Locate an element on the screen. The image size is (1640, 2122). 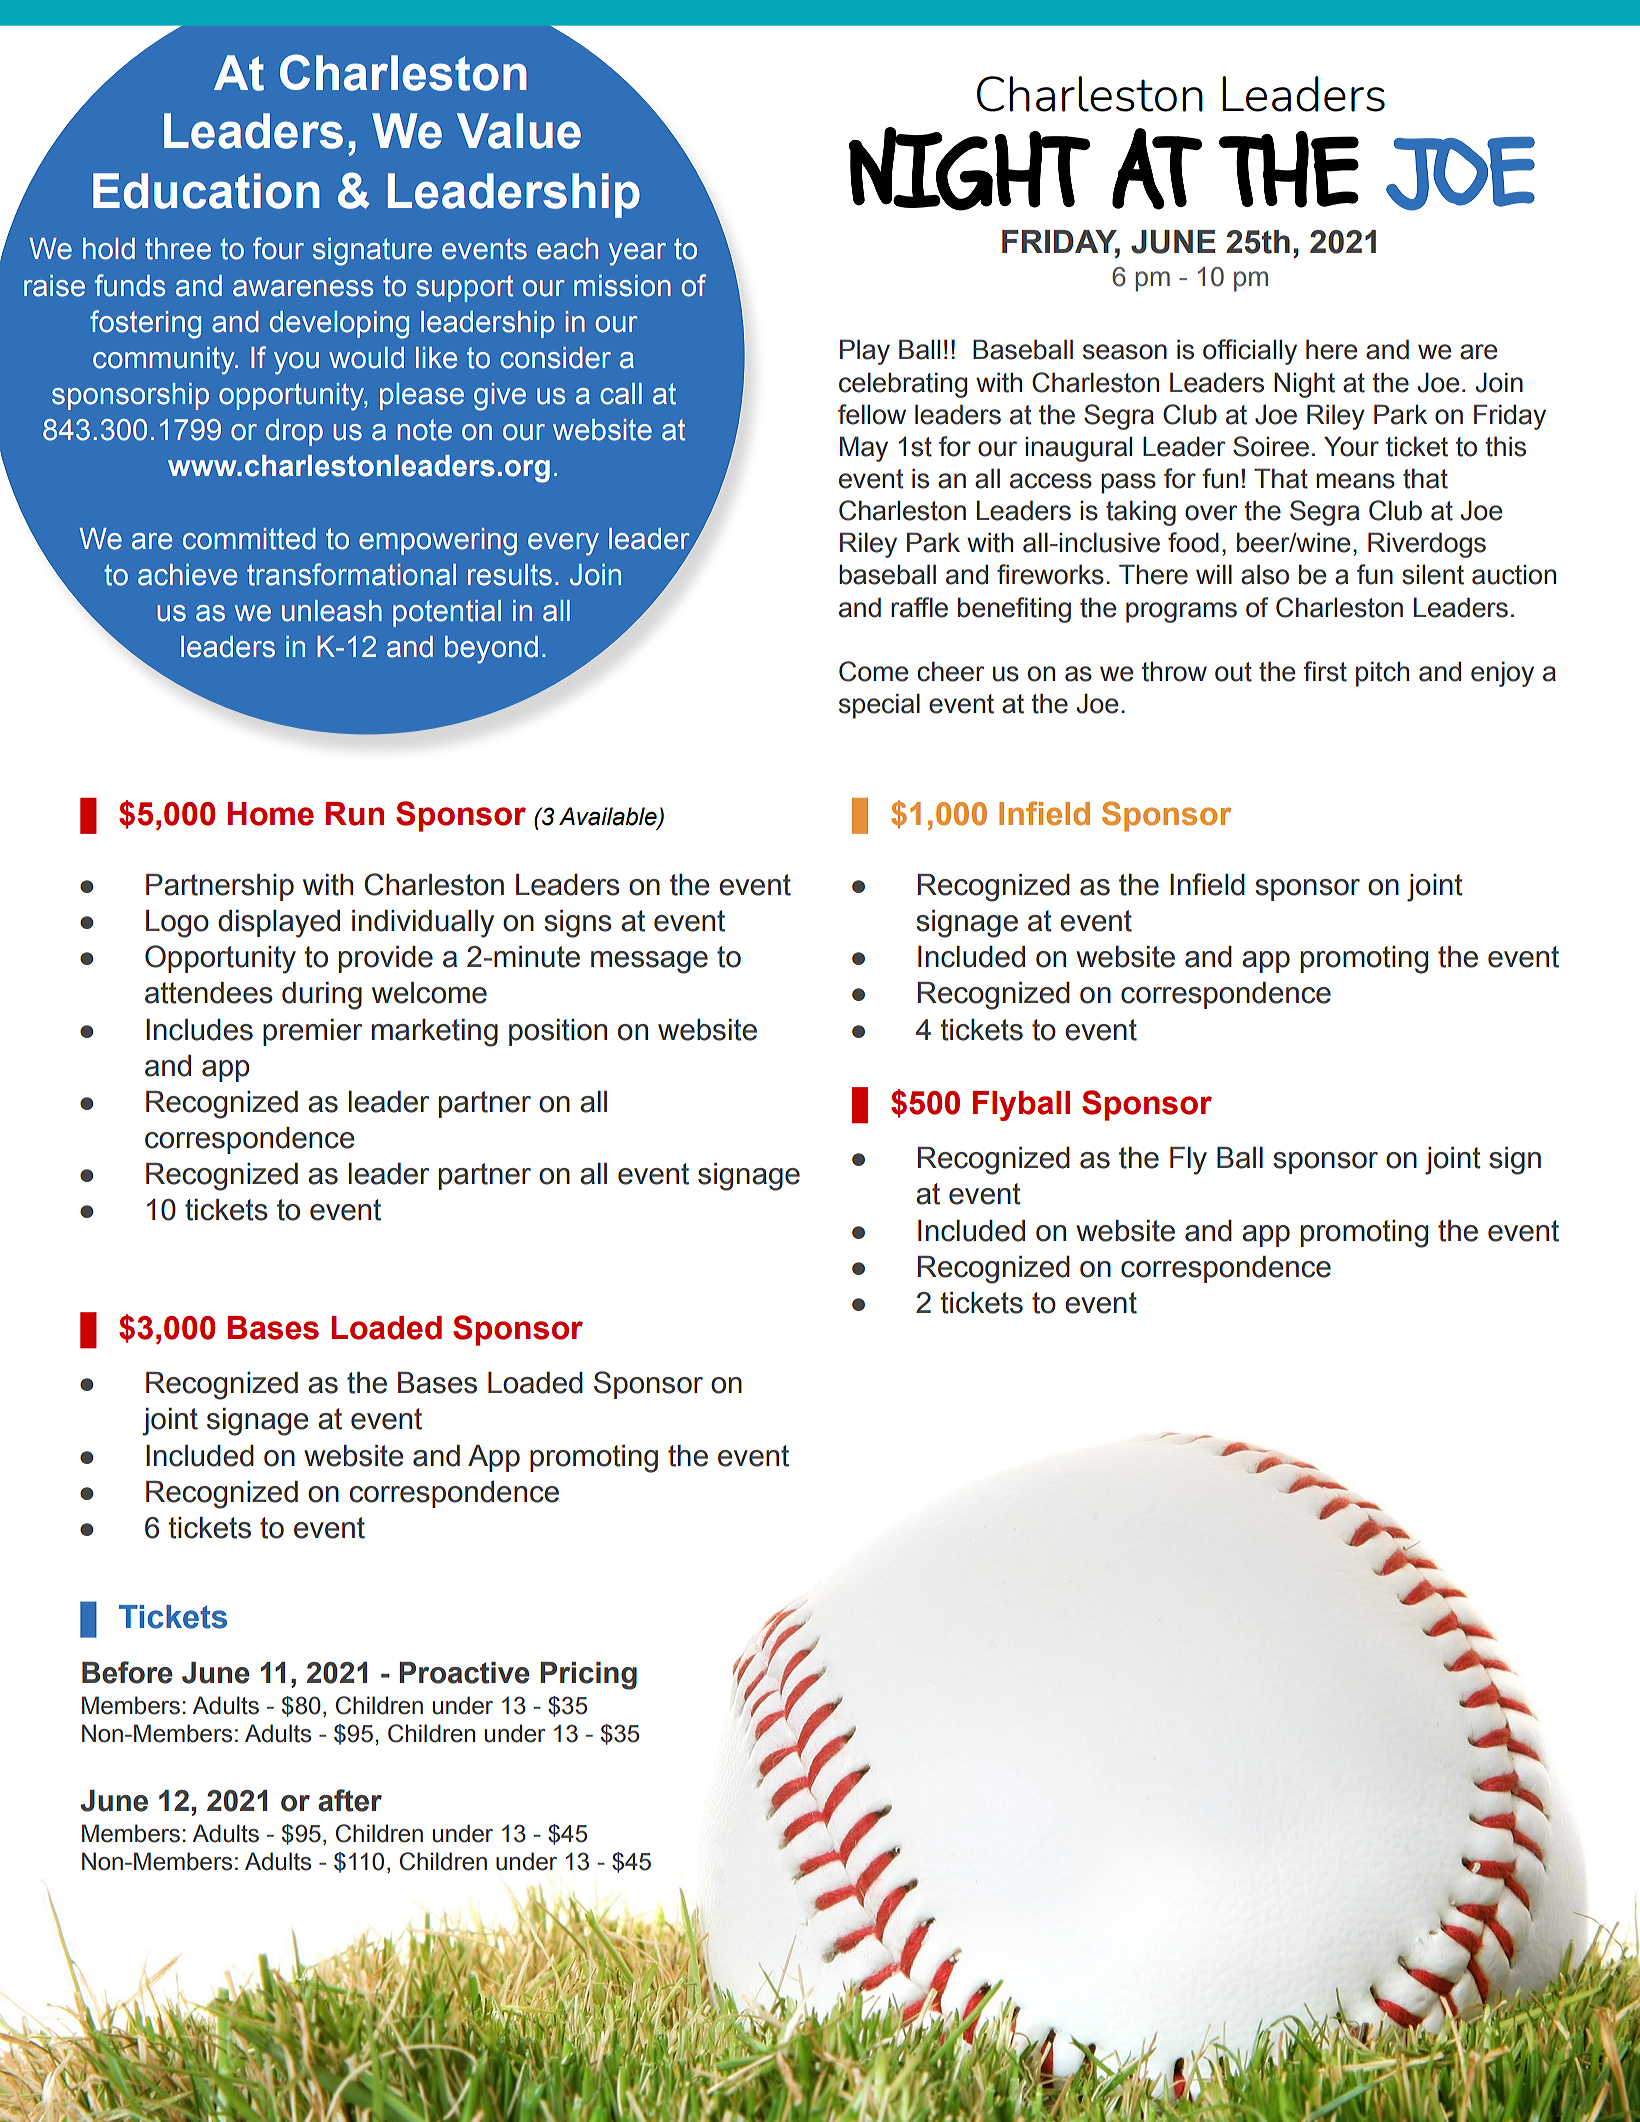
attendees is located at coordinates (209, 993).
